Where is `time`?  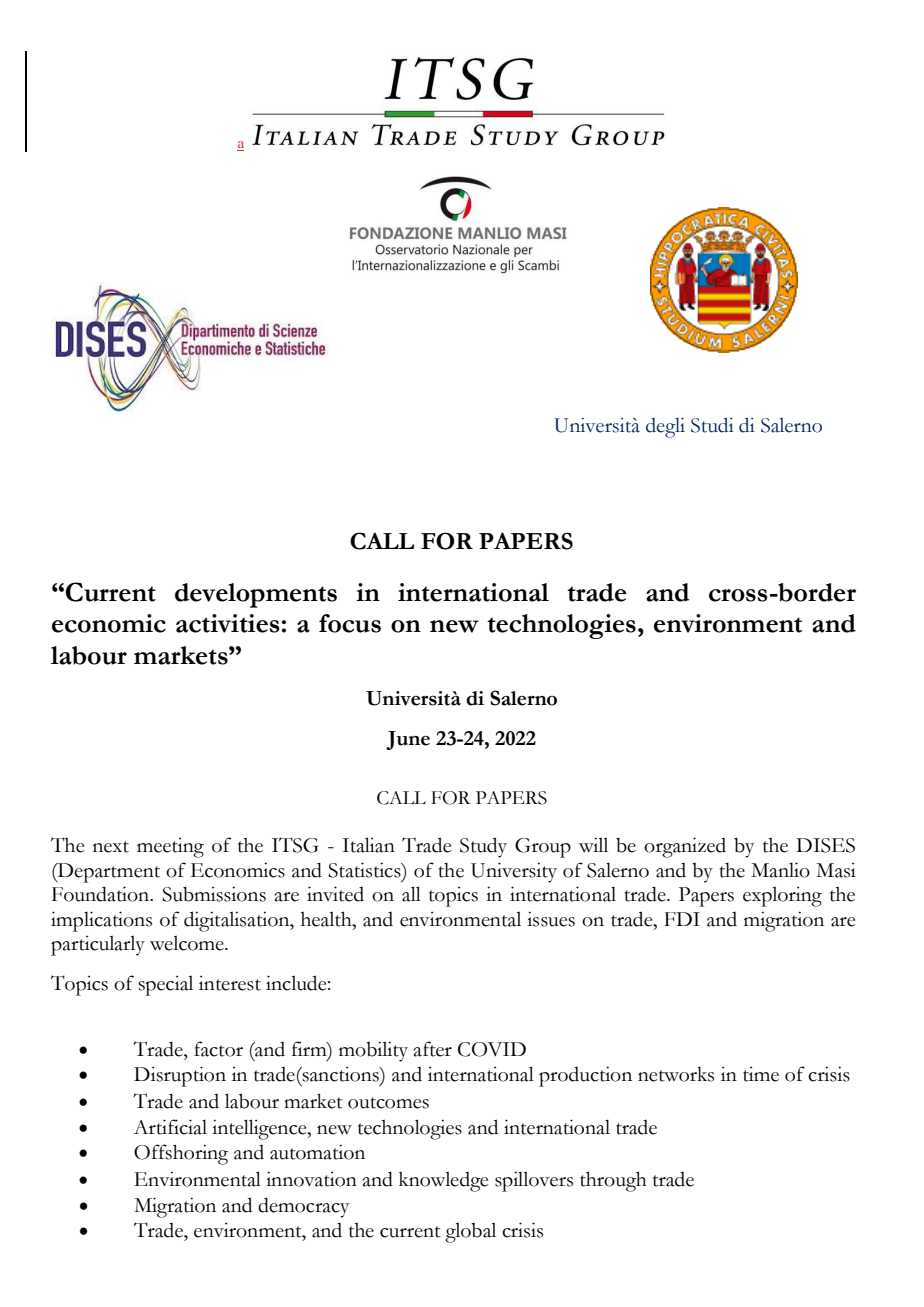
time is located at coordinates (761, 1074).
